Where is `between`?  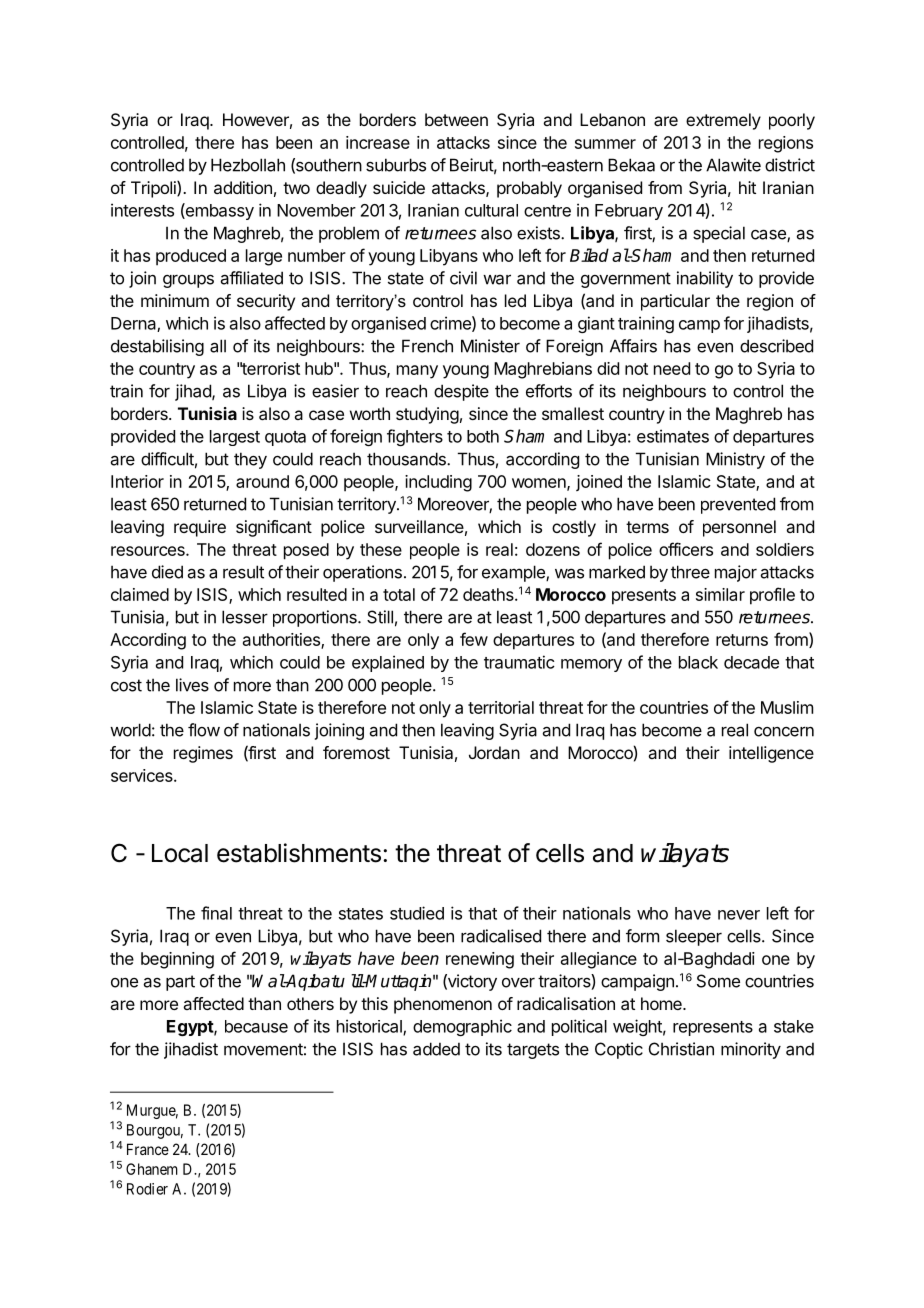
between is located at coordinates (456, 119).
